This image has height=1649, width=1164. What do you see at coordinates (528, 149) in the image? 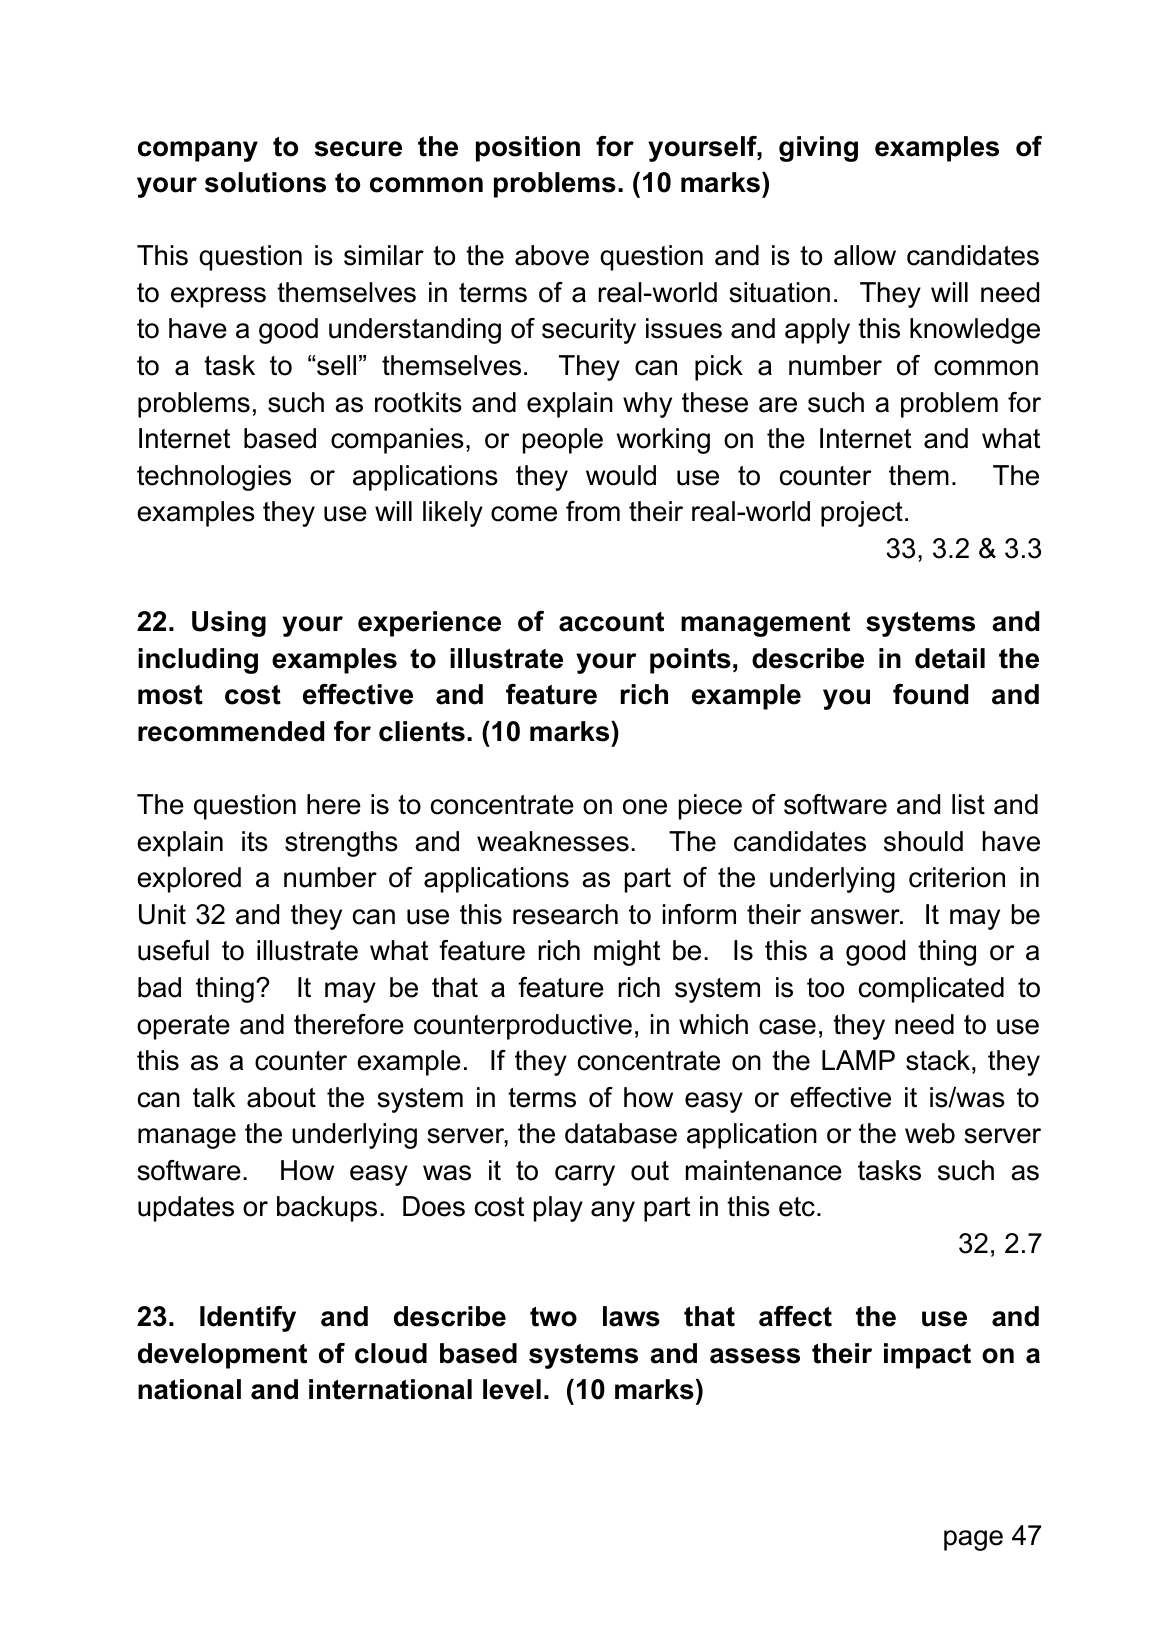
I see `position` at bounding box center [528, 149].
